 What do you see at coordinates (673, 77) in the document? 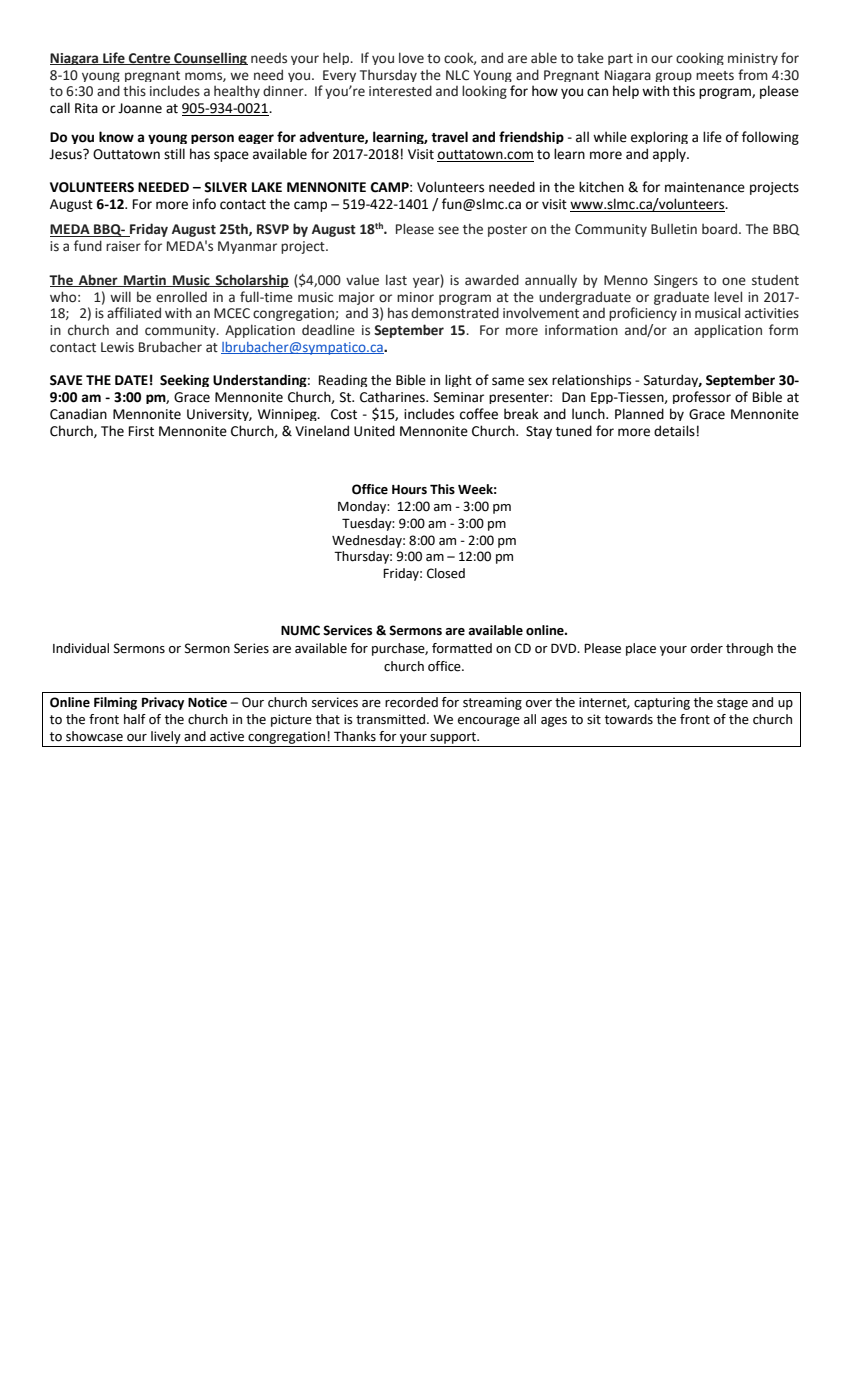
I see `group` at bounding box center [673, 77].
